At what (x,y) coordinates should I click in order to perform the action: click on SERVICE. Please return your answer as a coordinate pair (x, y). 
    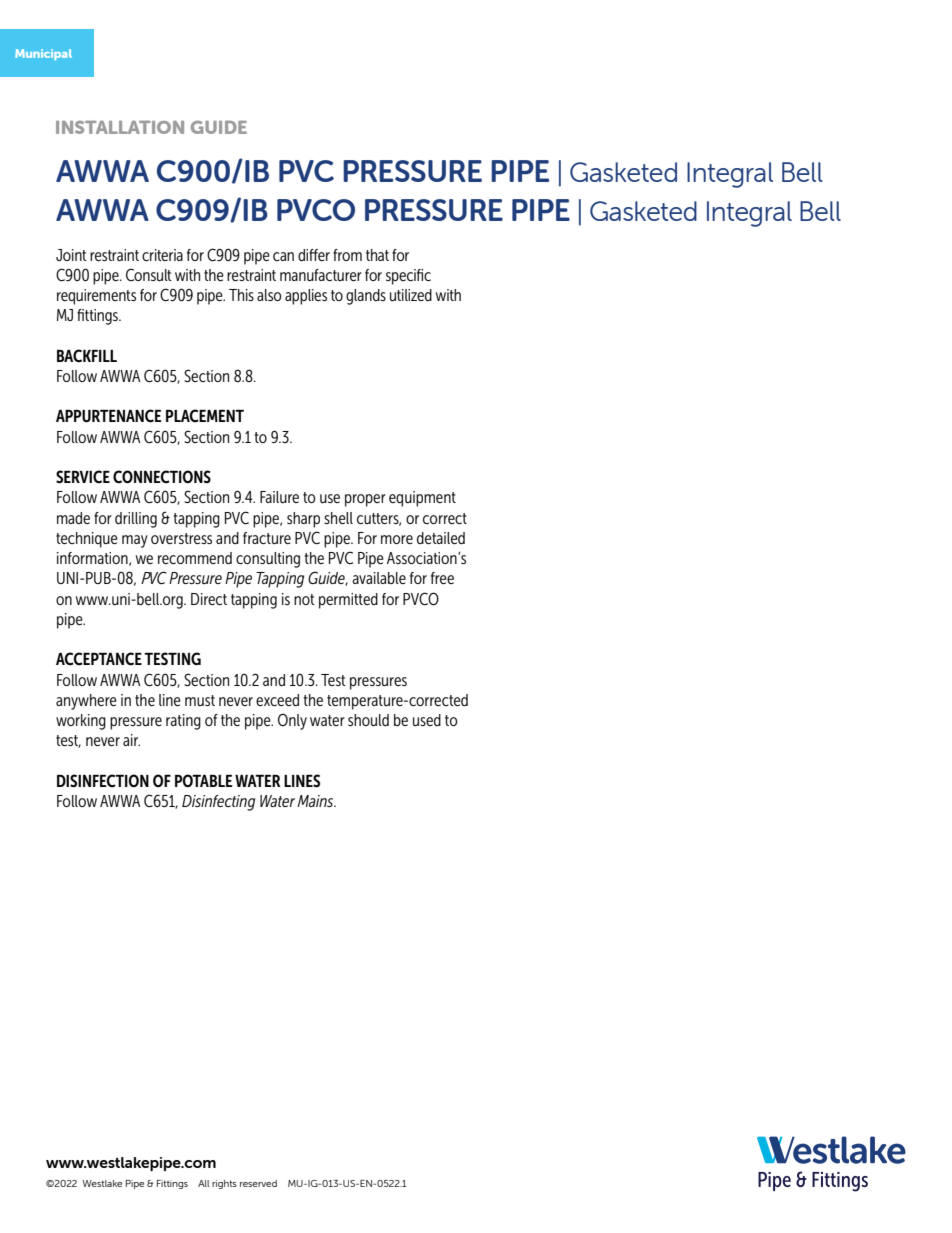
    Looking at the image, I should click on (83, 476).
